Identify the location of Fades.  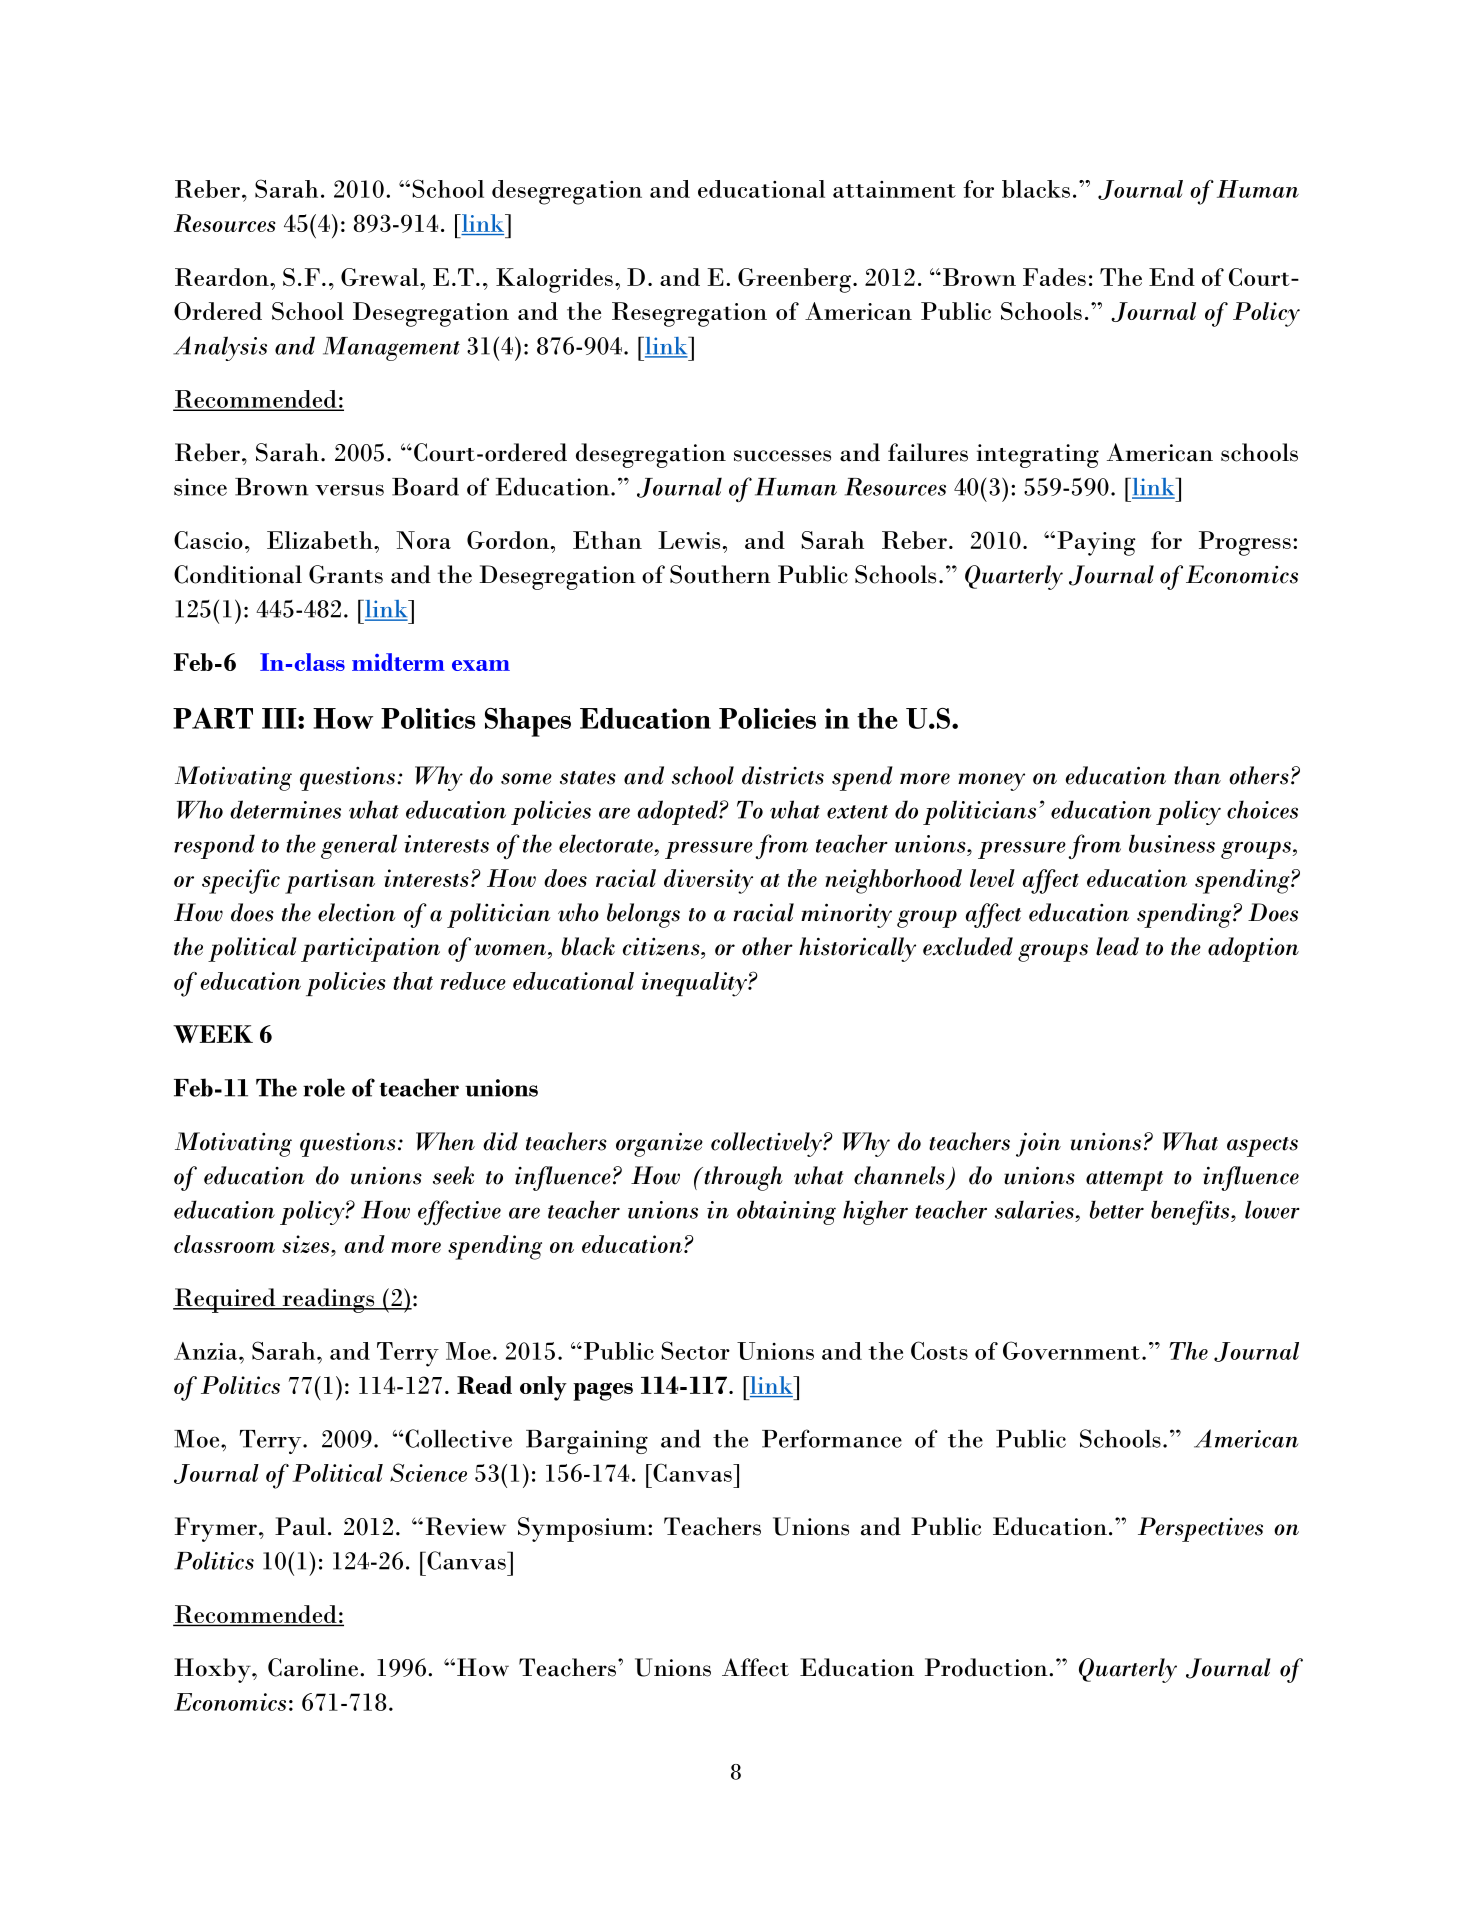
(1054, 277).
